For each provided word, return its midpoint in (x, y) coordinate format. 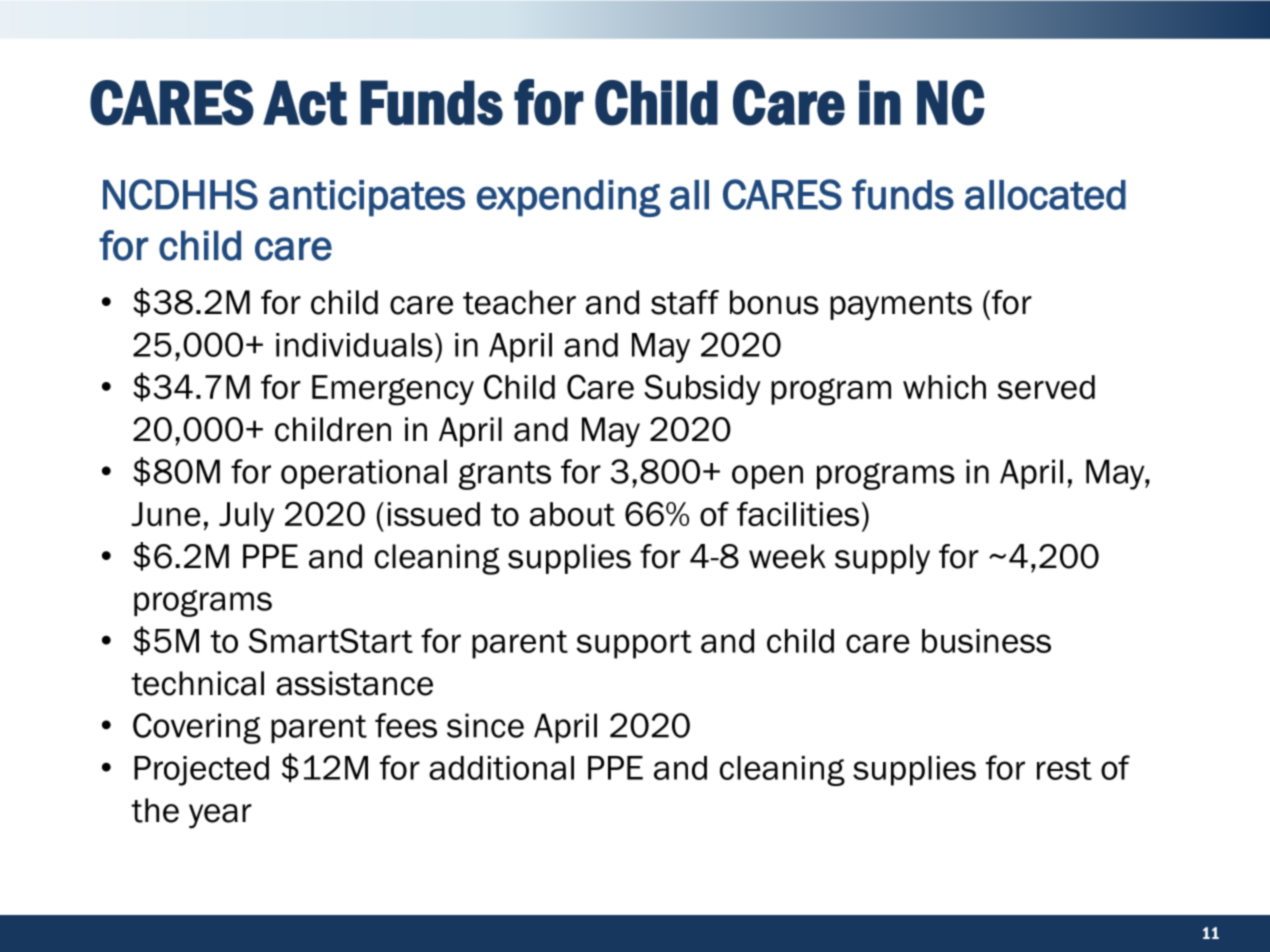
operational (364, 474)
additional (501, 768)
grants (505, 475)
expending (569, 198)
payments (901, 306)
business (986, 641)
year (220, 816)
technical (197, 683)
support (634, 644)
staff (685, 302)
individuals (354, 345)
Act (305, 103)
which (944, 387)
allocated (1045, 195)
